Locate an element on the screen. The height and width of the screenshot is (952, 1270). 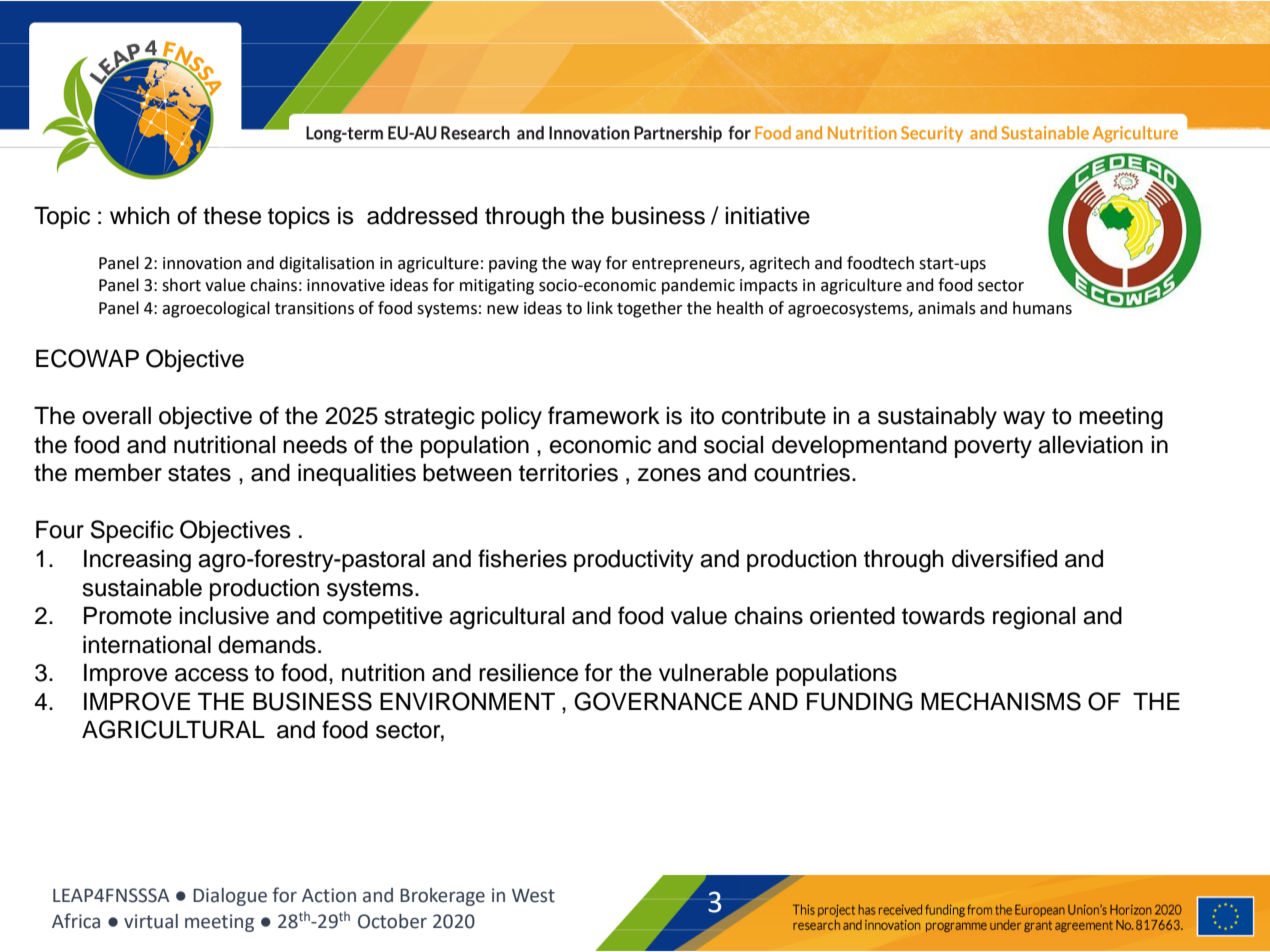
MECHANISMS is located at coordinates (1001, 701).
